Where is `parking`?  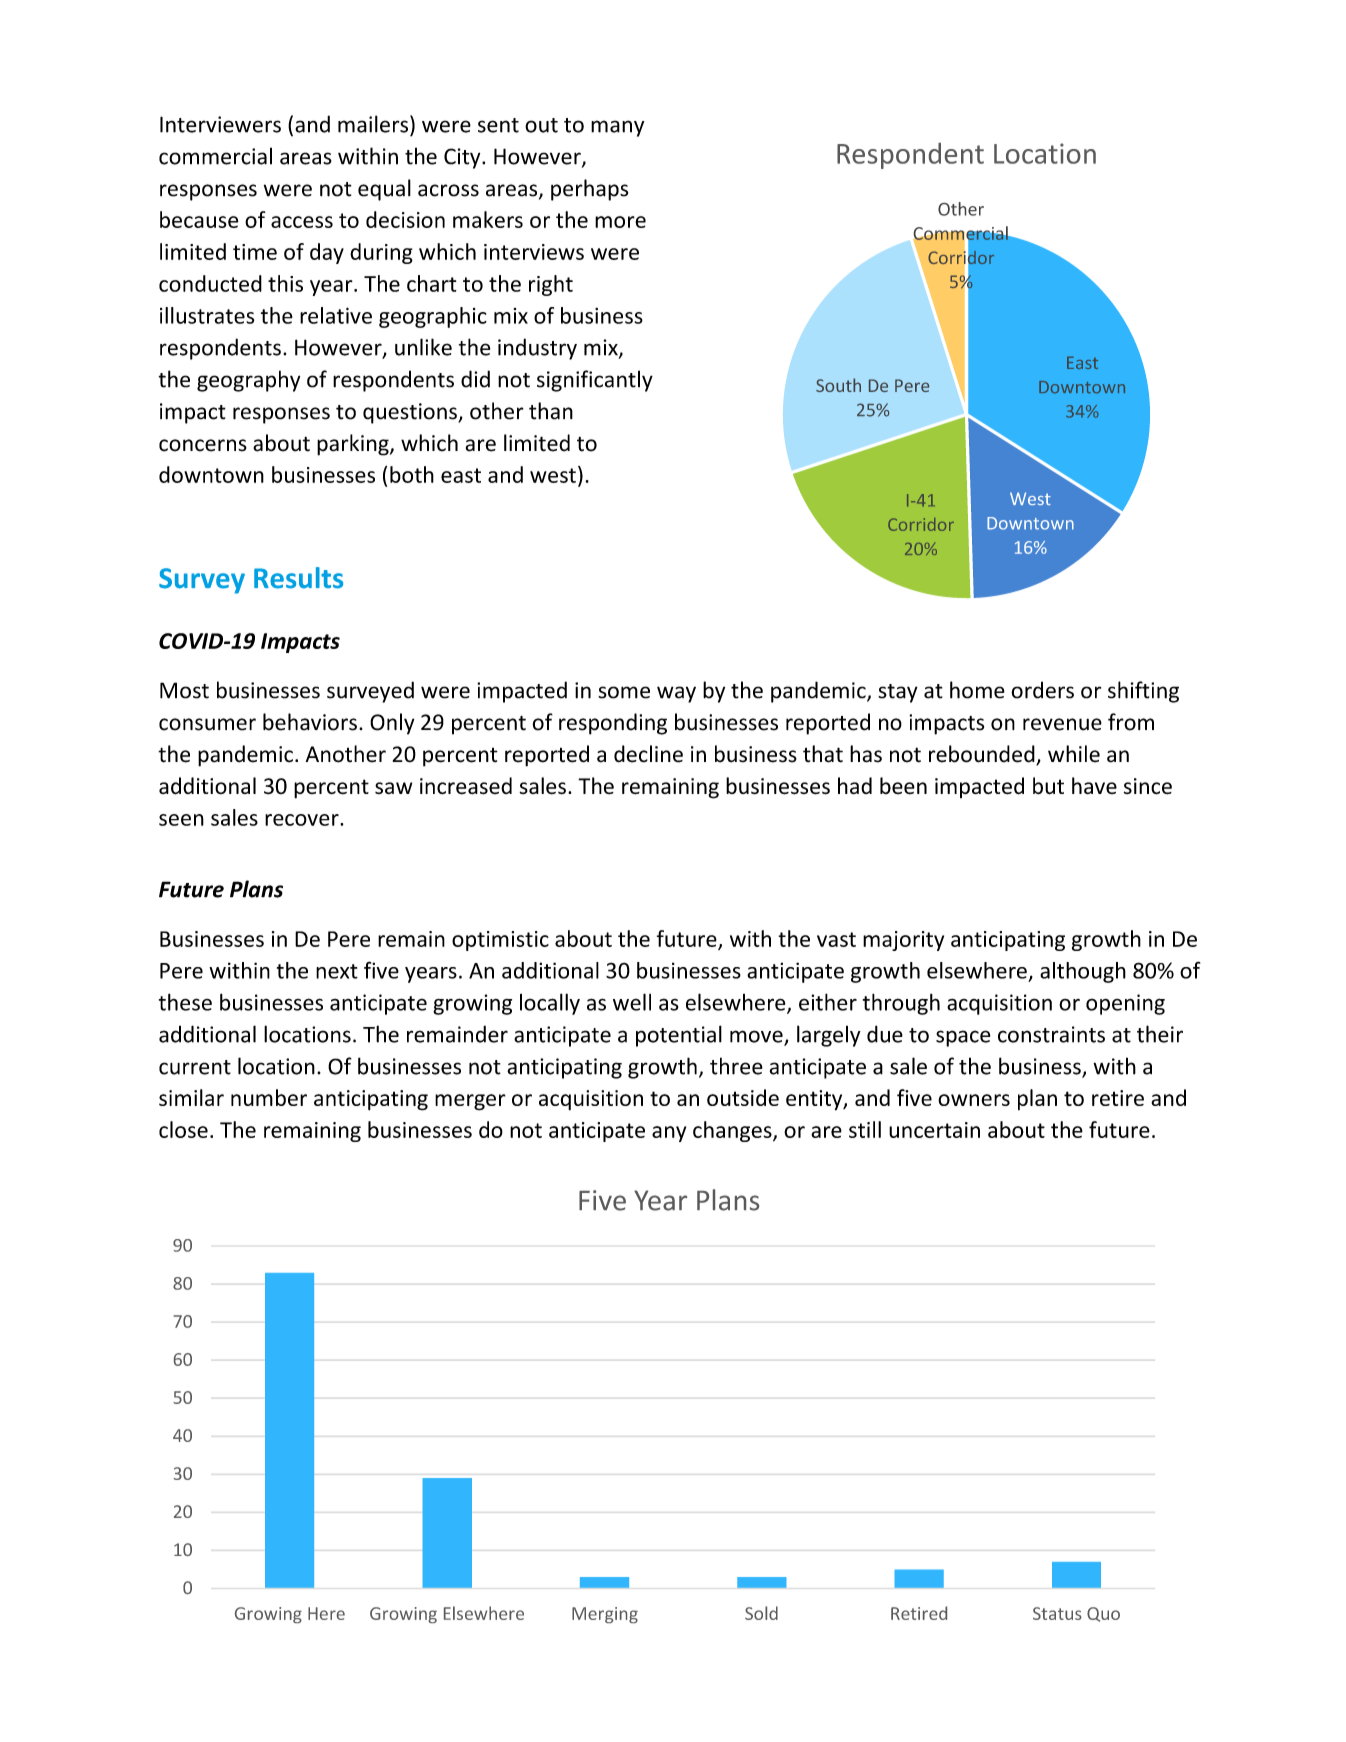 parking is located at coordinates (354, 445).
